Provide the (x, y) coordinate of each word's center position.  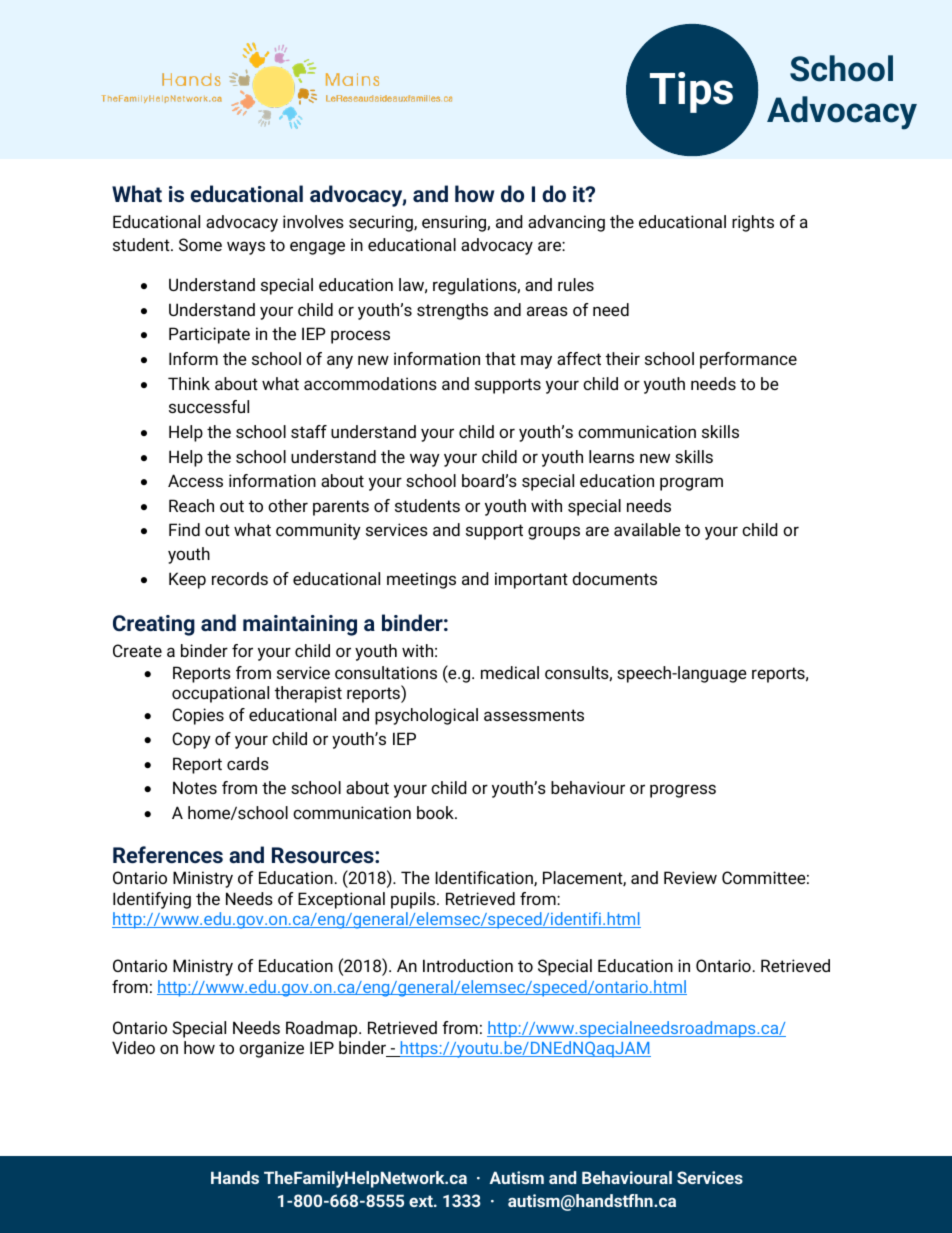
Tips (691, 92)
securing (382, 223)
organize (271, 1049)
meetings (421, 580)
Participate (209, 335)
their (623, 358)
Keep (187, 580)
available (647, 529)
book (436, 812)
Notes (195, 787)
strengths (452, 311)
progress (683, 791)
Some (200, 244)
